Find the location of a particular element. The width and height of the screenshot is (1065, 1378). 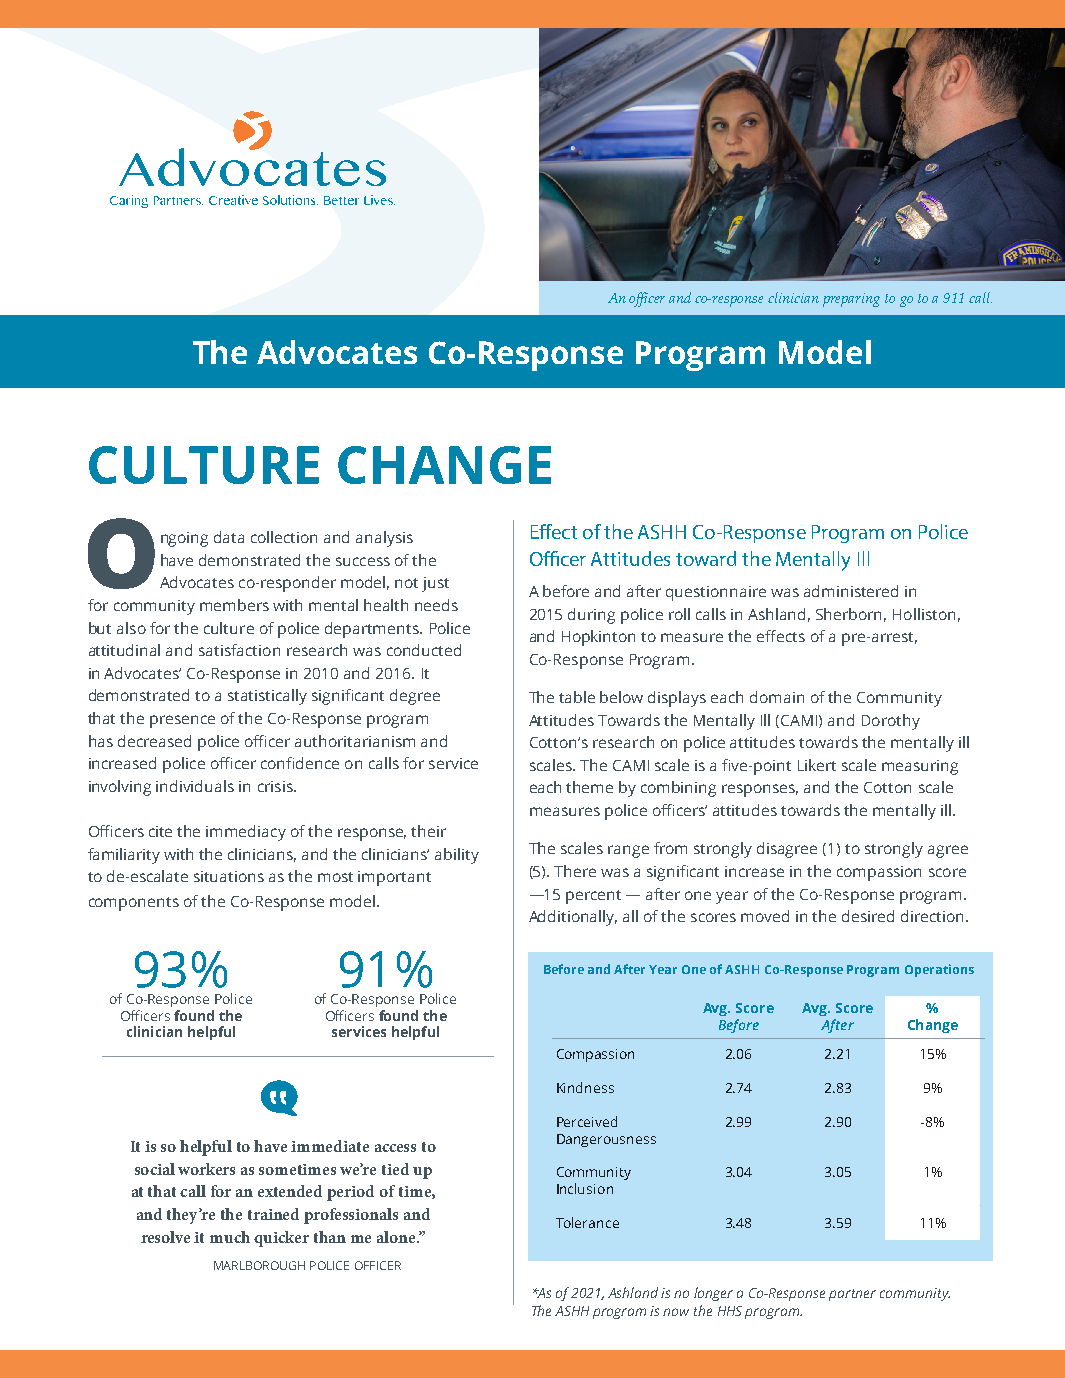

MARLBOROUGH is located at coordinates (259, 1265).
